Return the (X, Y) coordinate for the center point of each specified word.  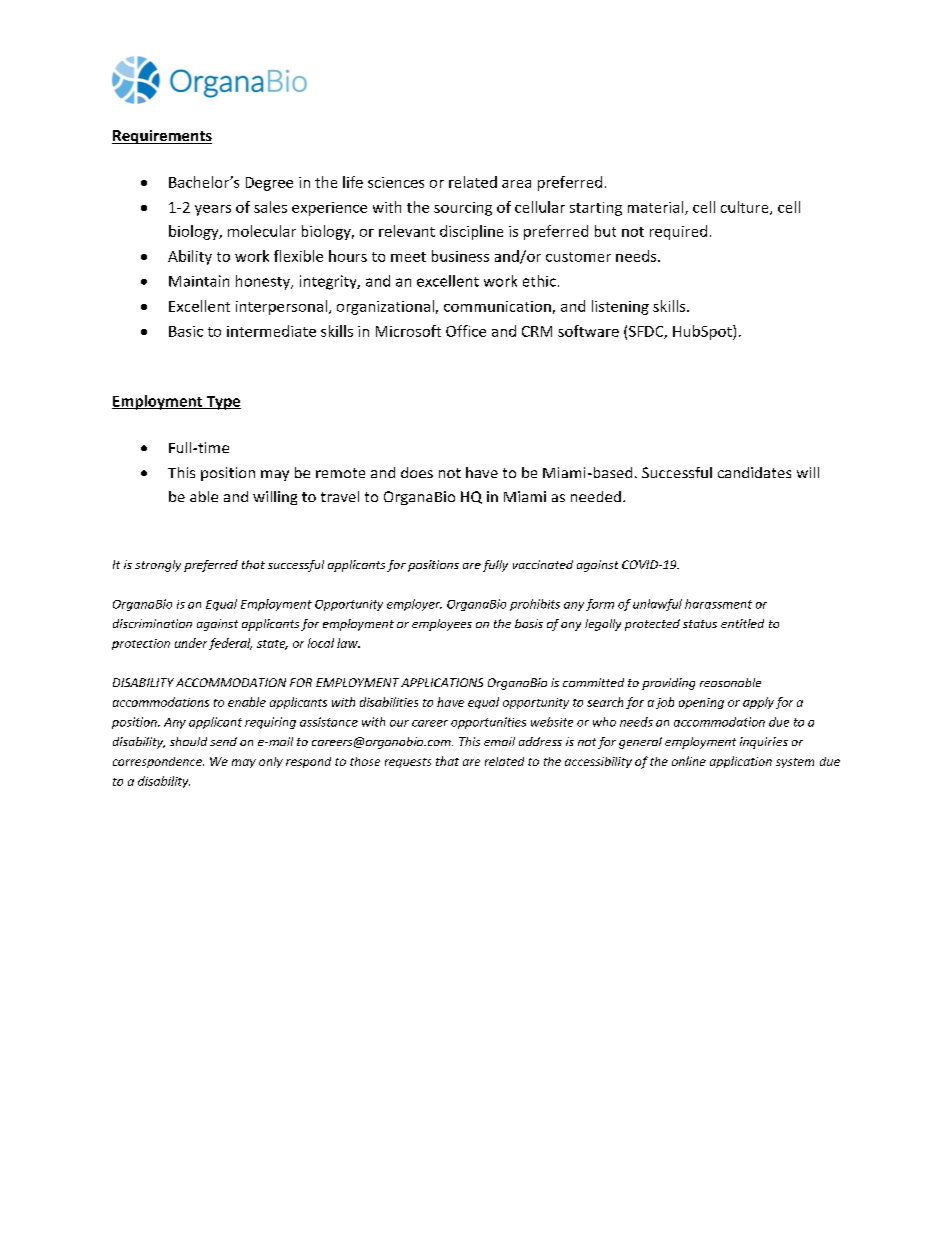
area (516, 184)
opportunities (488, 723)
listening (620, 307)
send (223, 741)
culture (746, 208)
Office (466, 331)
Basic (186, 331)
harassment (718, 604)
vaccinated (543, 564)
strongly (158, 566)
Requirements (162, 137)
